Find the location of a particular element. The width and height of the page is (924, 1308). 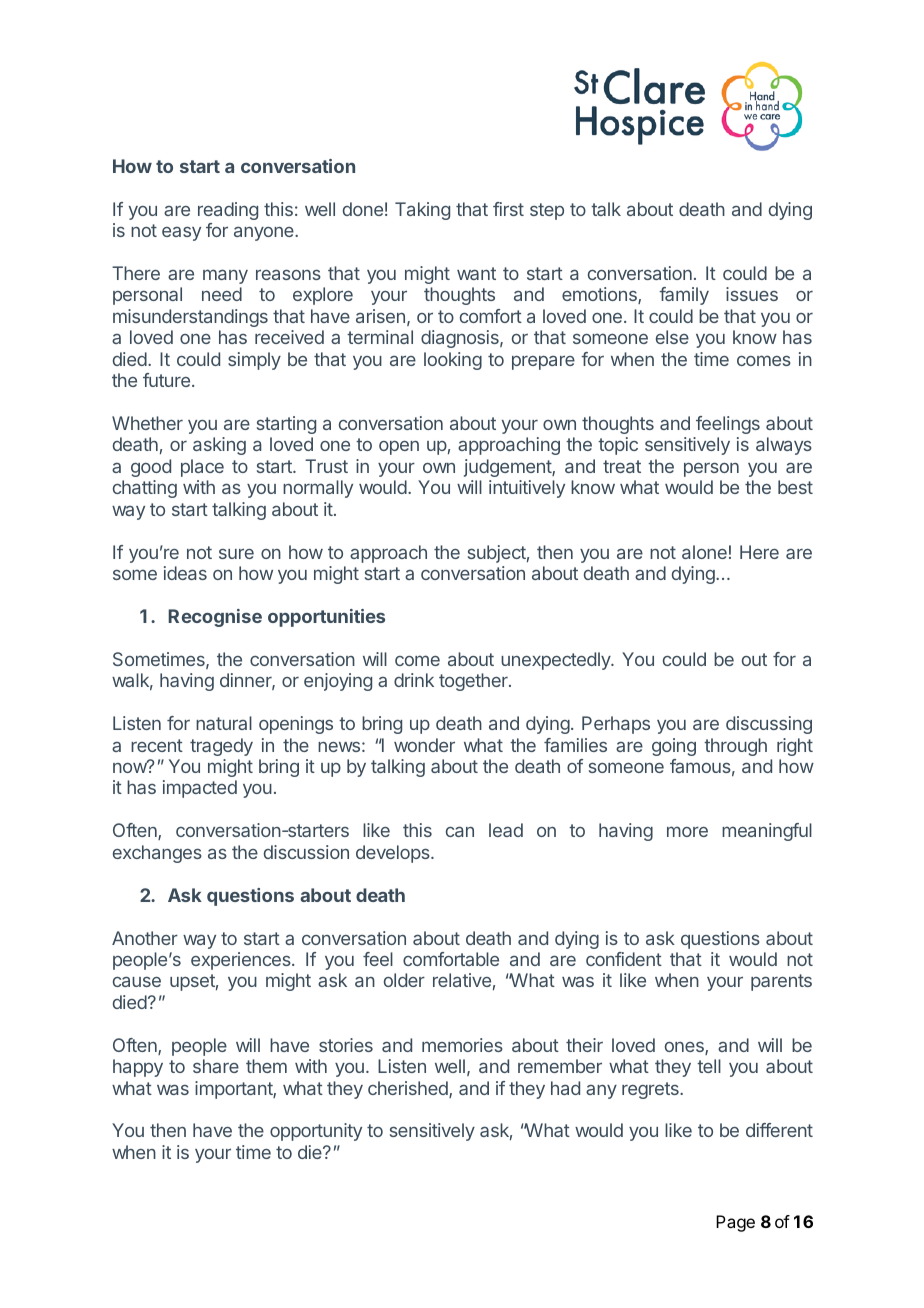

want is located at coordinates (476, 273).
